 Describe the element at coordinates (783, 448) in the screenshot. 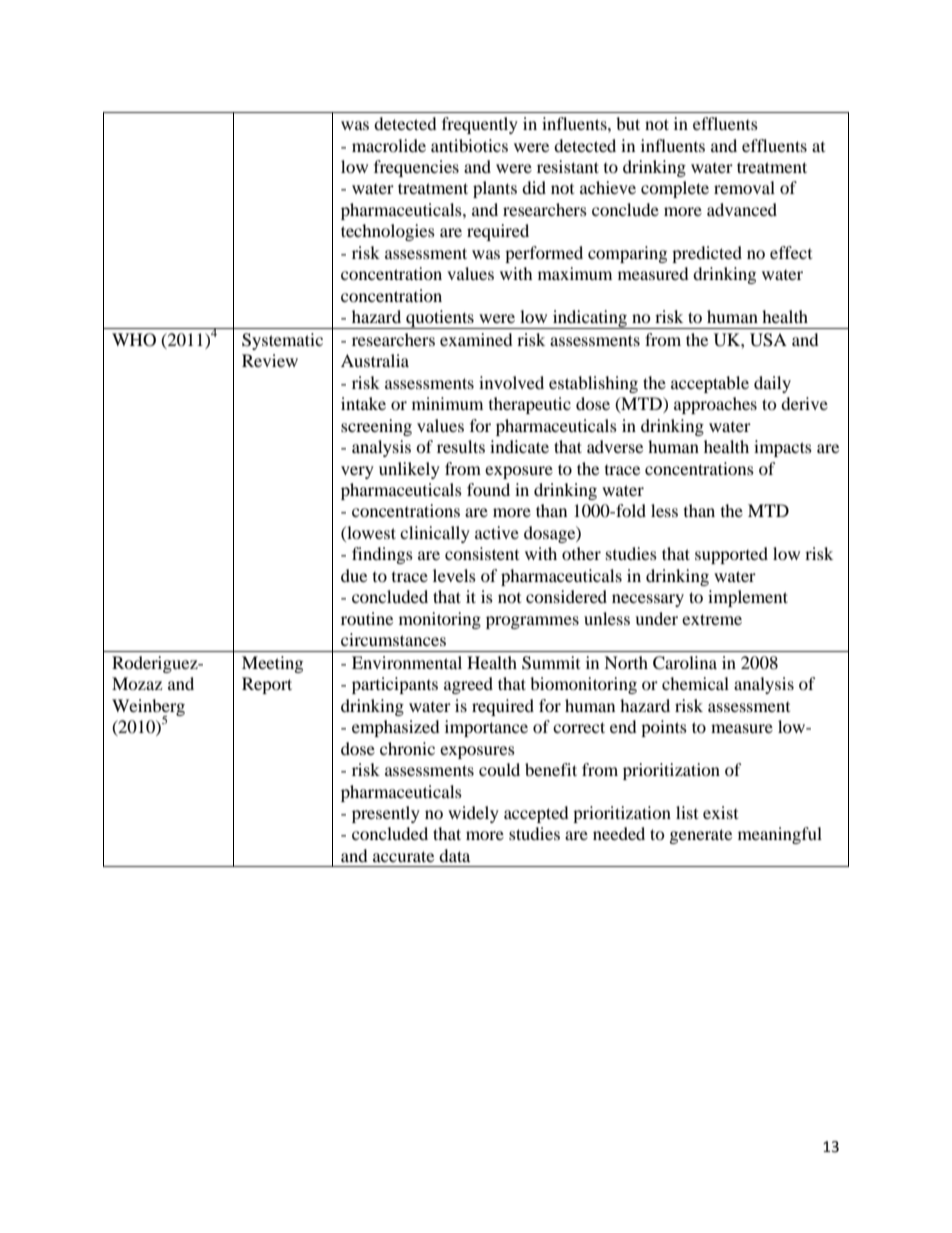

I see `impacts` at that location.
